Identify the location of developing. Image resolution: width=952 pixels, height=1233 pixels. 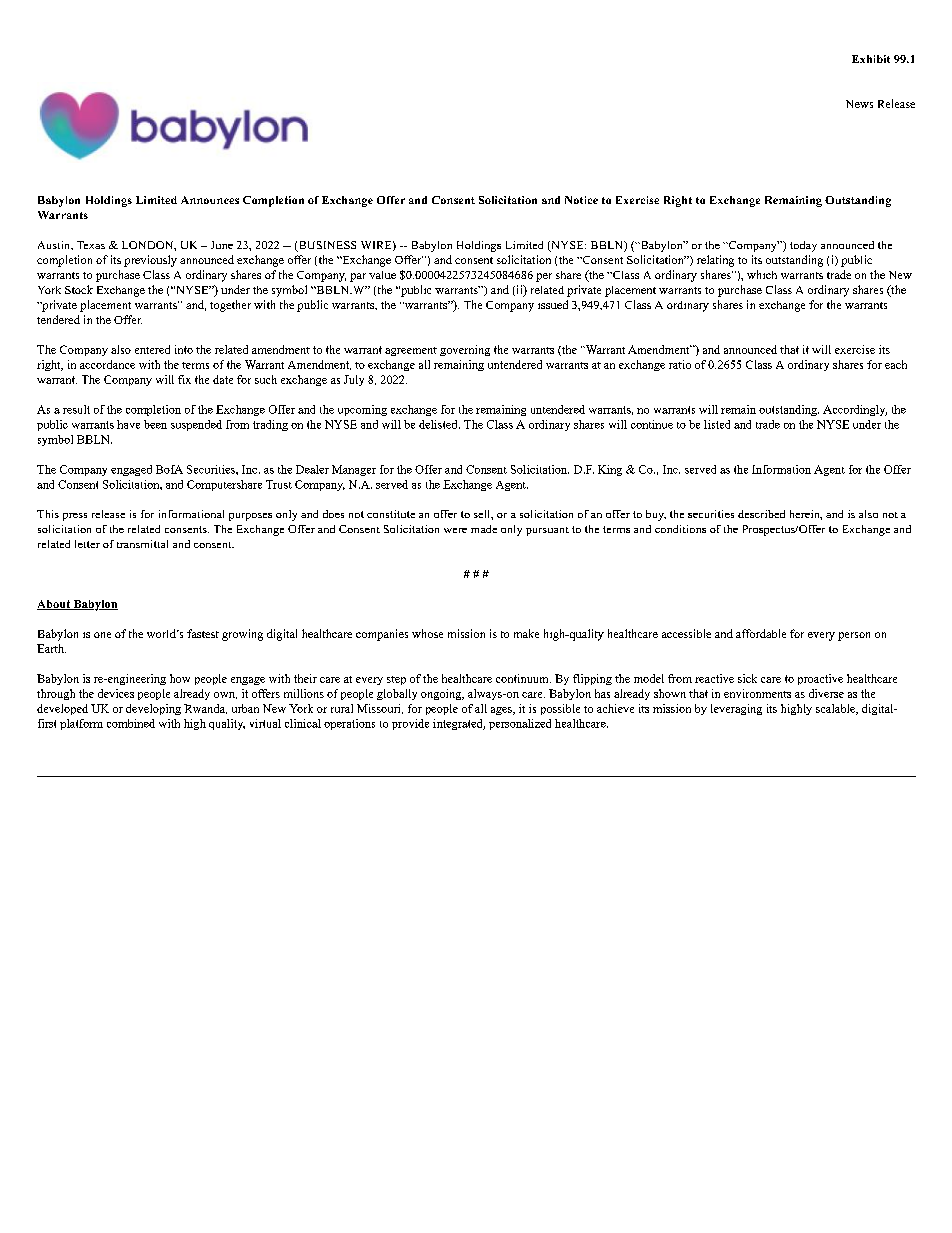
(153, 709).
